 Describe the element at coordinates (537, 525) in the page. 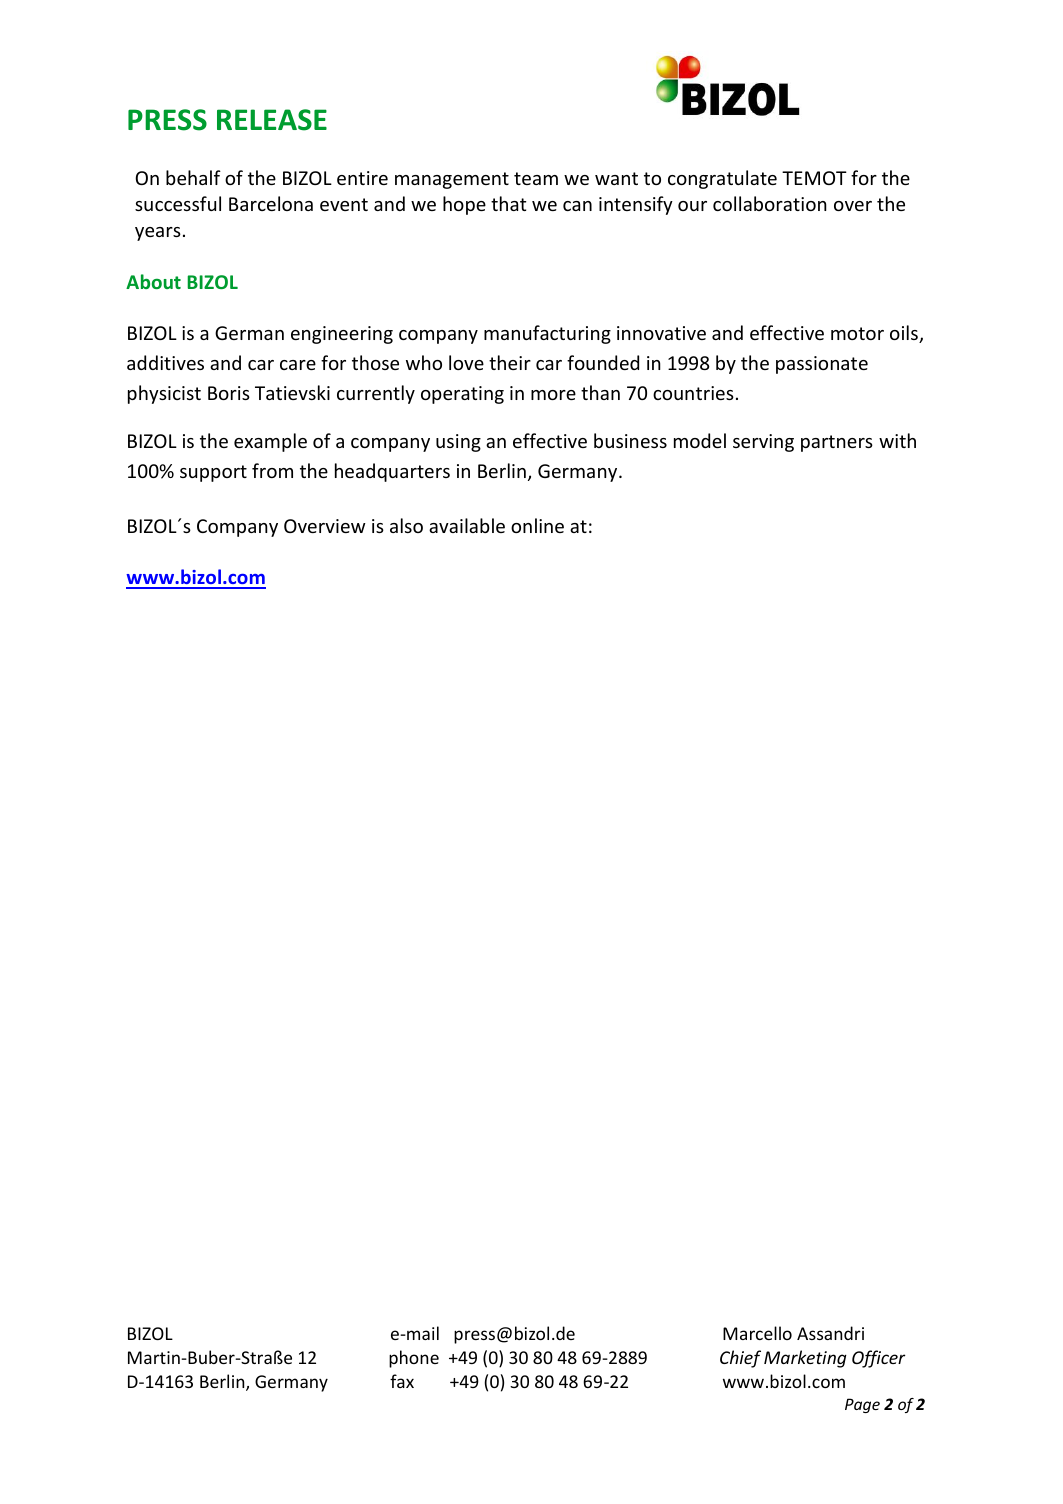

I see `online` at that location.
